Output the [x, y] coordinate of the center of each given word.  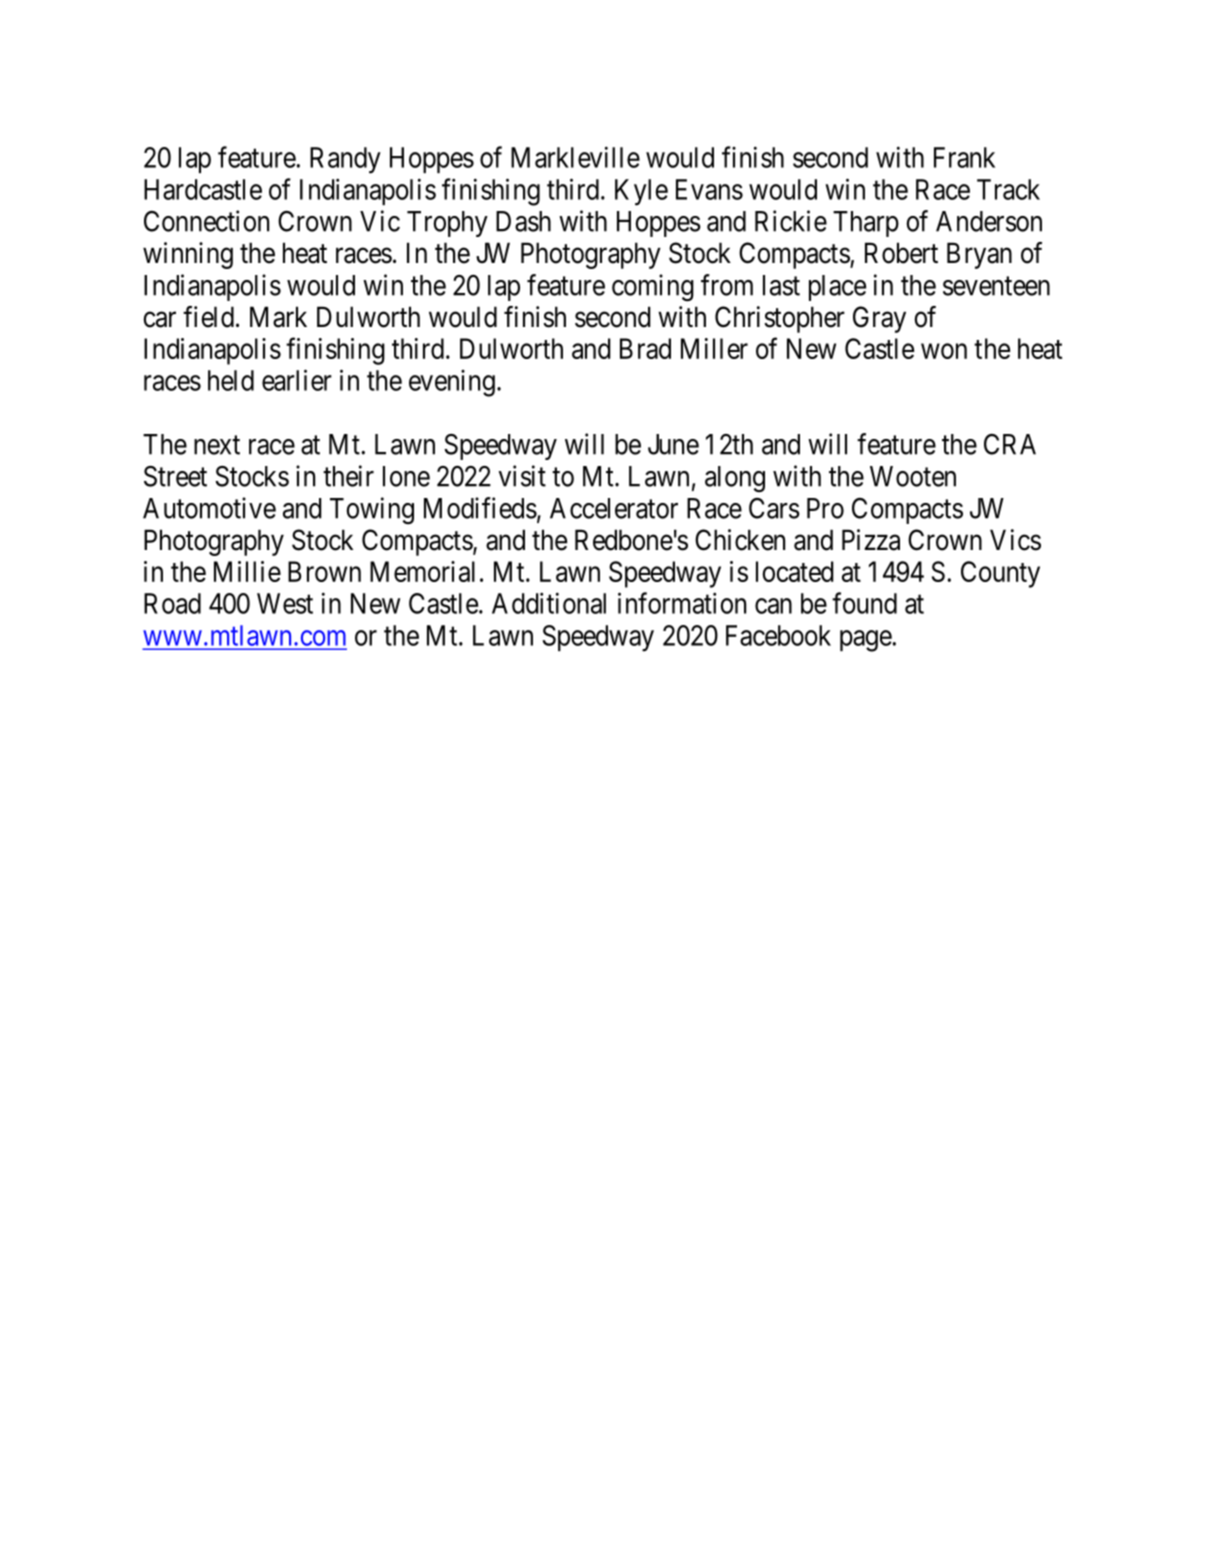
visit [522, 476]
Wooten [913, 476]
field [208, 317]
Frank [964, 157]
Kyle [641, 192]
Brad [645, 348]
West [285, 603]
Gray [879, 319]
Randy [345, 160]
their [348, 476]
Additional [549, 603]
